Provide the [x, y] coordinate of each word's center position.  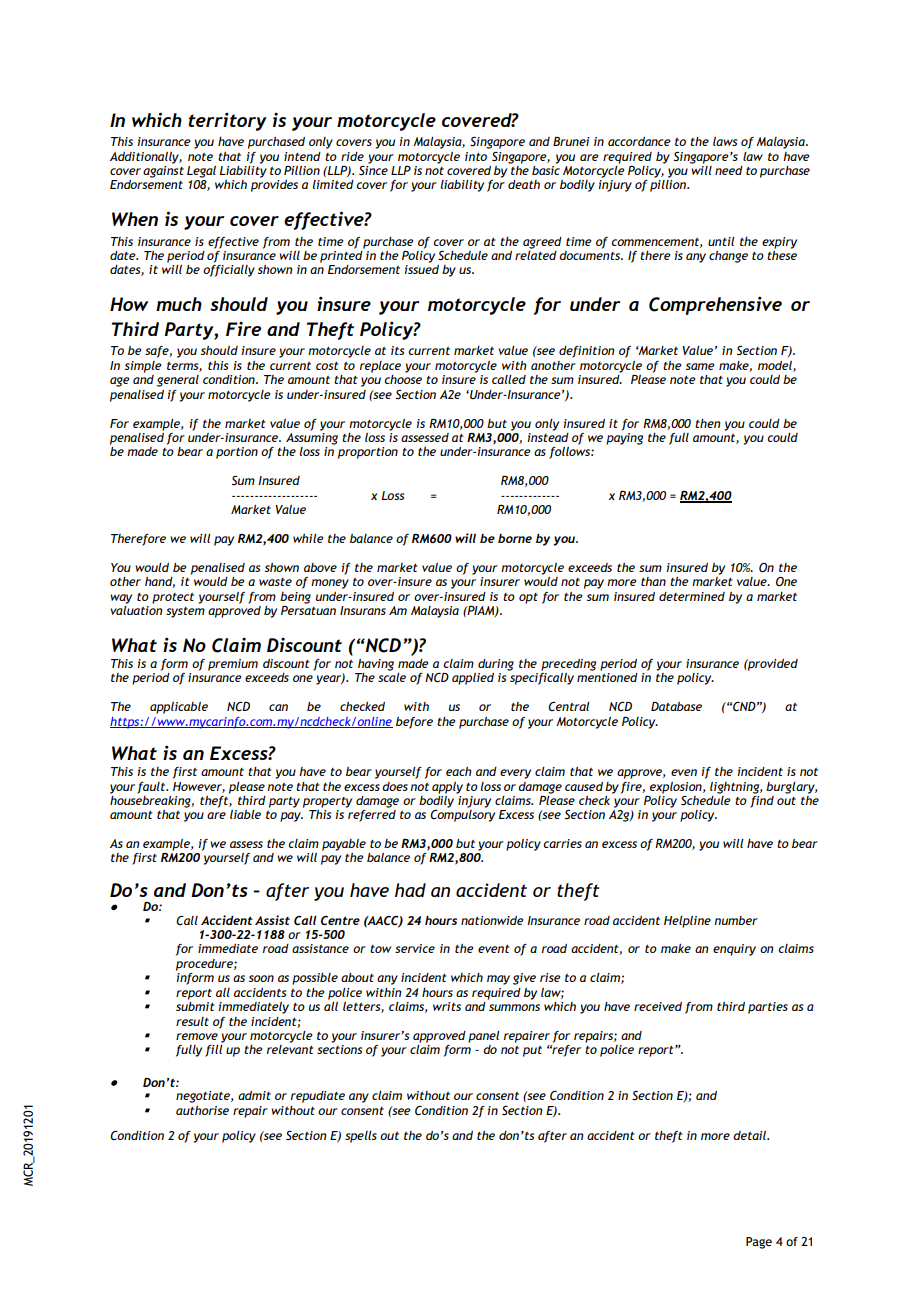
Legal [201, 172]
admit [254, 1095]
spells [361, 1137]
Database [676, 706]
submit [195, 1006]
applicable [179, 708]
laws [725, 141]
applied [473, 679]
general [178, 381]
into [476, 156]
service [415, 948]
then [708, 423]
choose [403, 379]
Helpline [687, 922]
